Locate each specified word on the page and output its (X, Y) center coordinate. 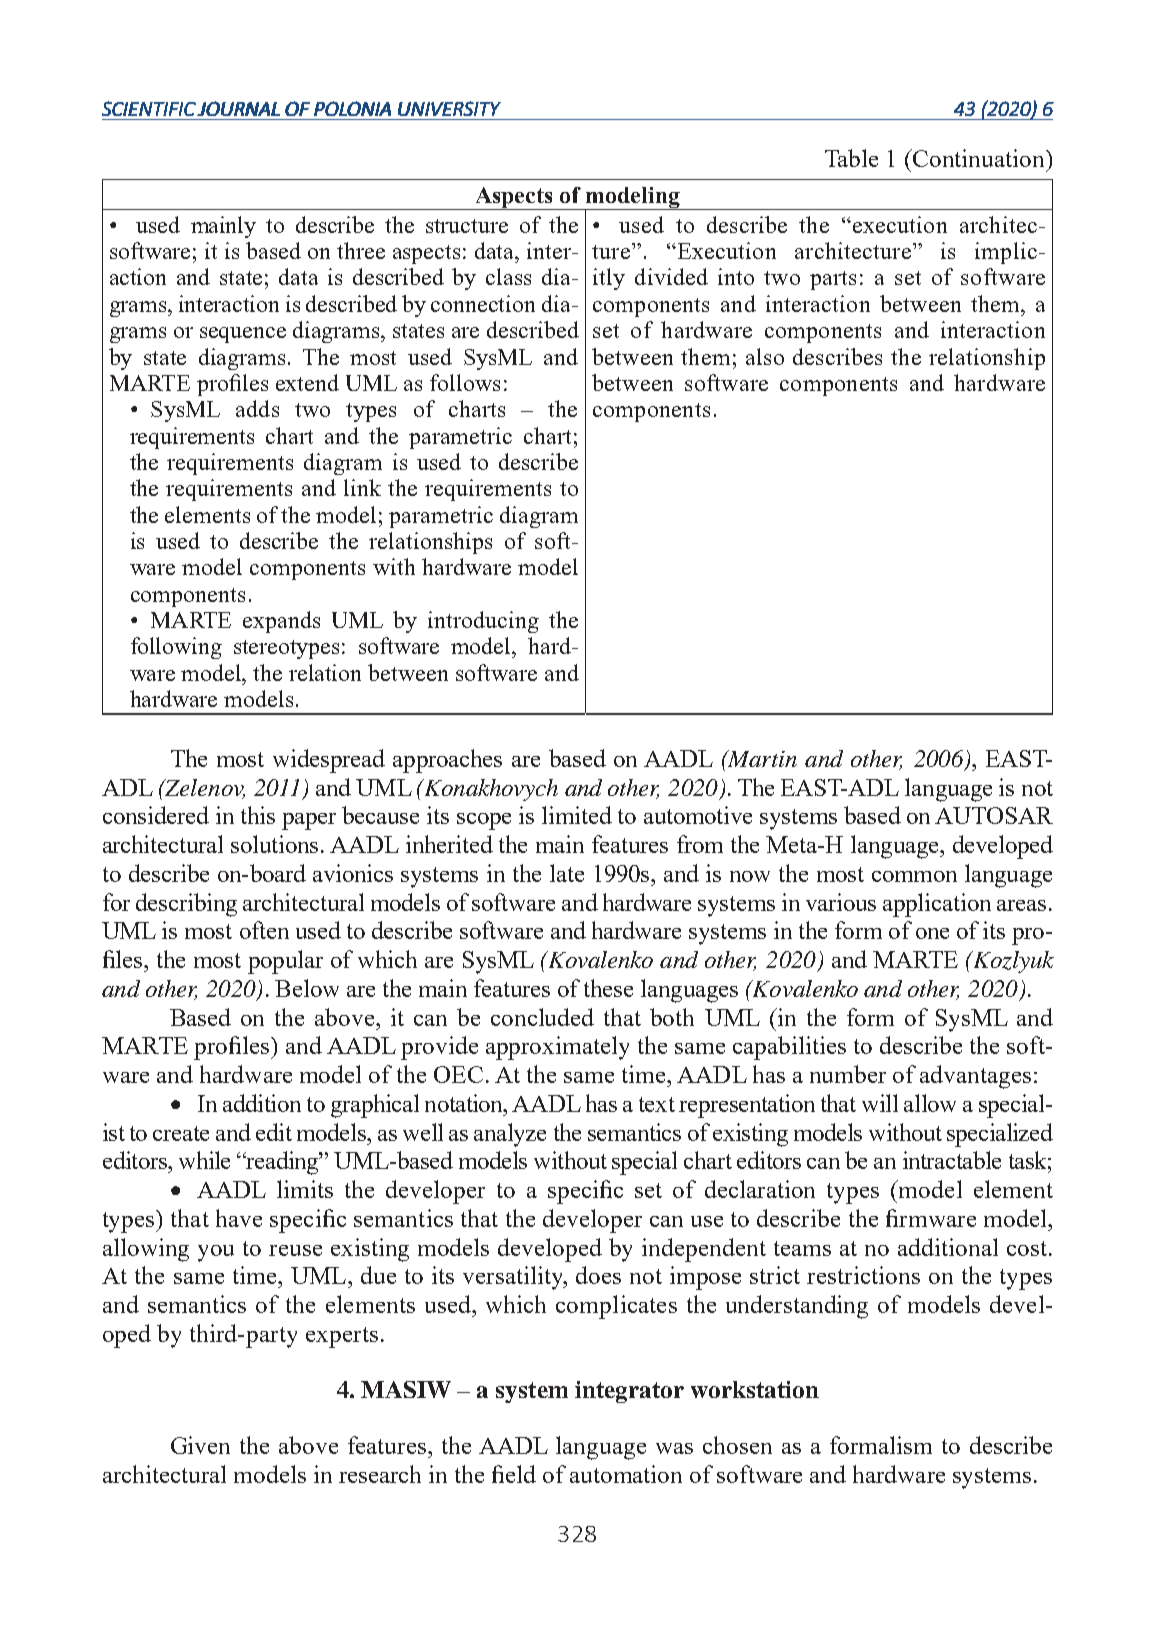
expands (281, 622)
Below (307, 988)
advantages (975, 1077)
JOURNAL (238, 108)
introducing (483, 622)
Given (200, 1445)
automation (626, 1474)
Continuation (980, 158)
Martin (761, 758)
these (608, 988)
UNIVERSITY (449, 108)
